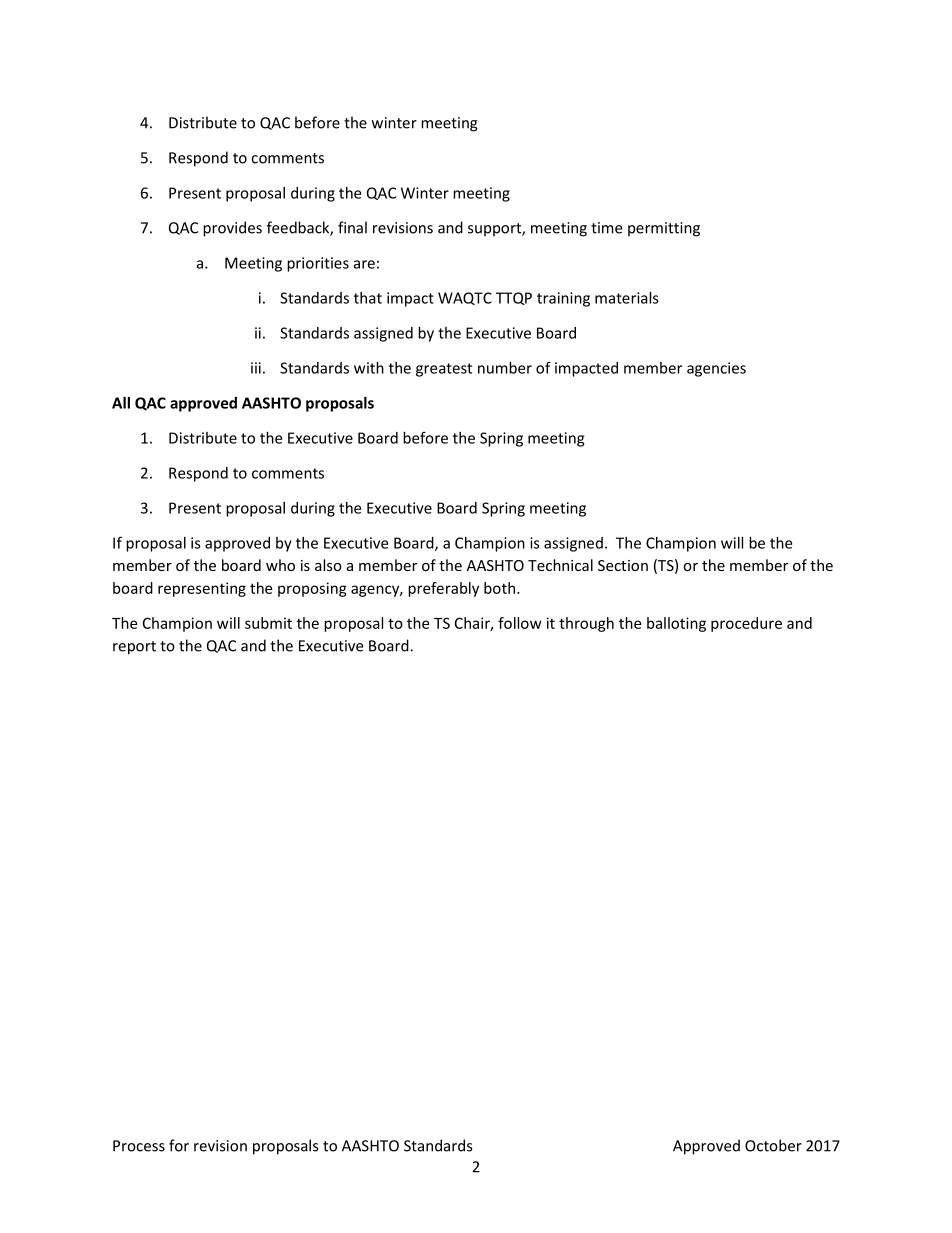 This page has width=952, height=1233. I want to click on provides, so click(232, 229).
